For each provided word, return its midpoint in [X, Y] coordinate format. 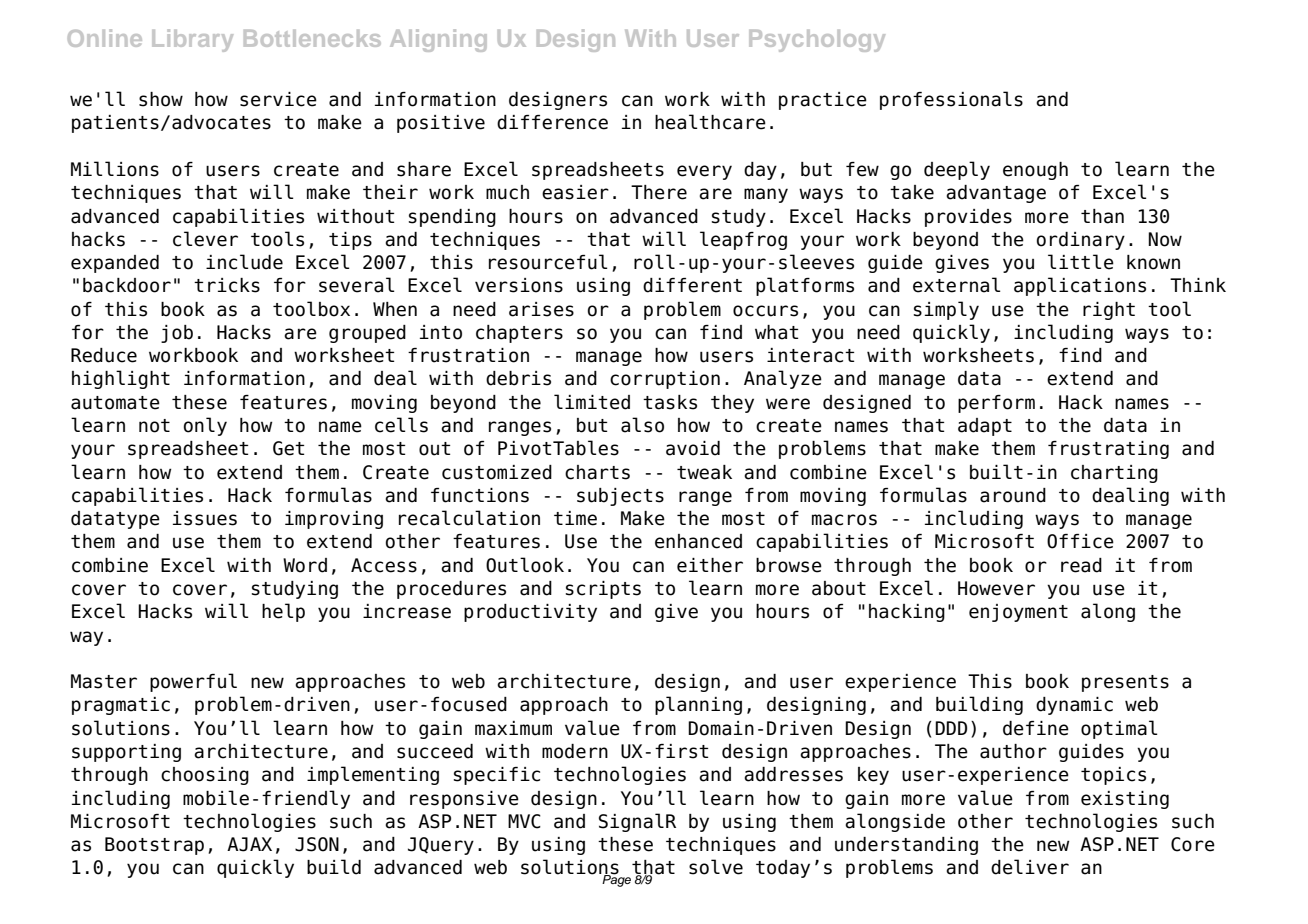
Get [288, 448]
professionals [951, 100]
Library [192, 40]
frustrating [1108, 450]
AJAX [249, 844]
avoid [693, 448]
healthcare [710, 122]
